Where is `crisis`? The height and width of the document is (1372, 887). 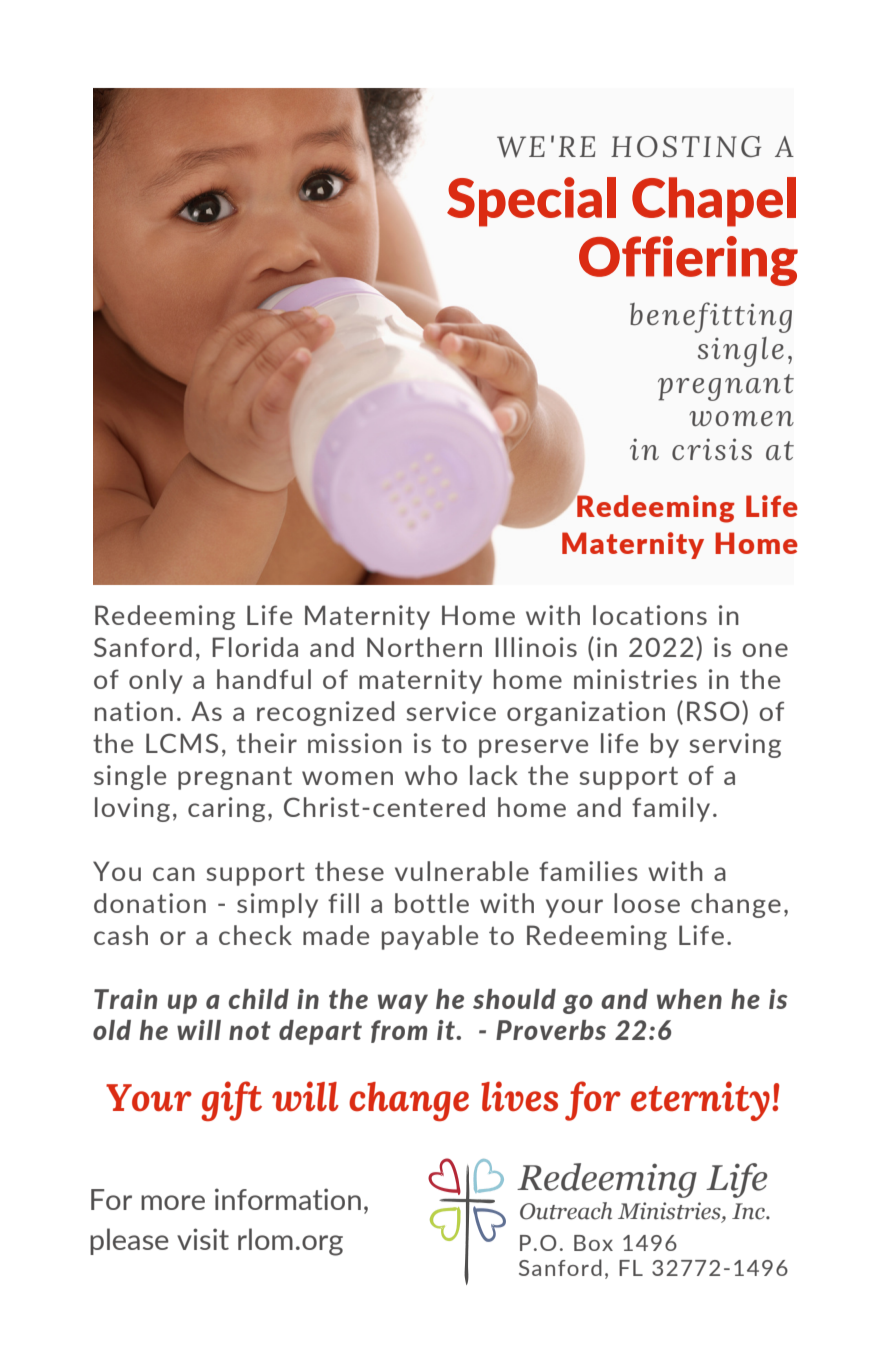 crisis is located at coordinates (712, 449).
